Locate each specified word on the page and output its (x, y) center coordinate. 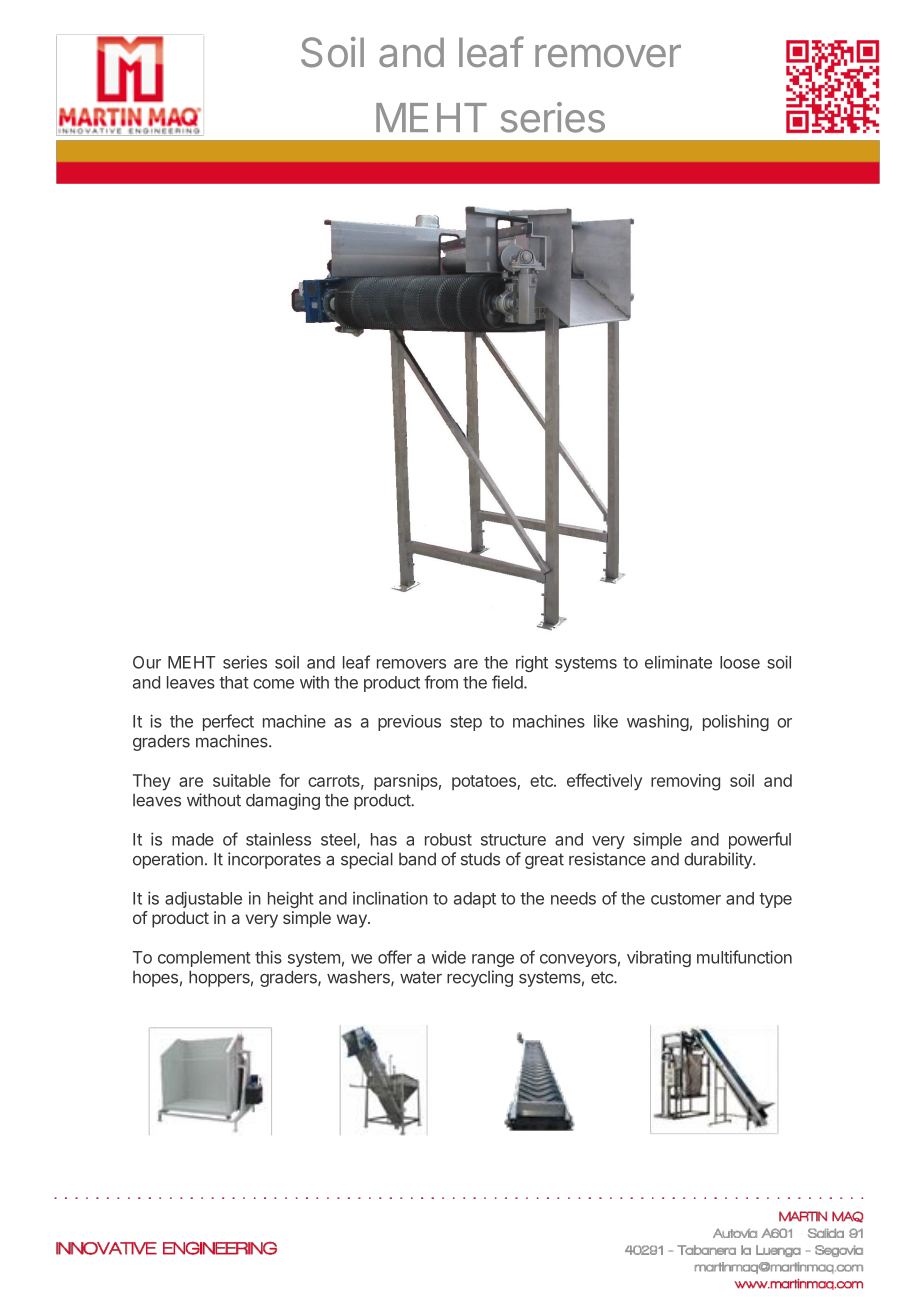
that (234, 682)
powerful (760, 840)
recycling (480, 978)
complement (204, 959)
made (193, 839)
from (441, 682)
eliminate (678, 662)
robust (448, 839)
